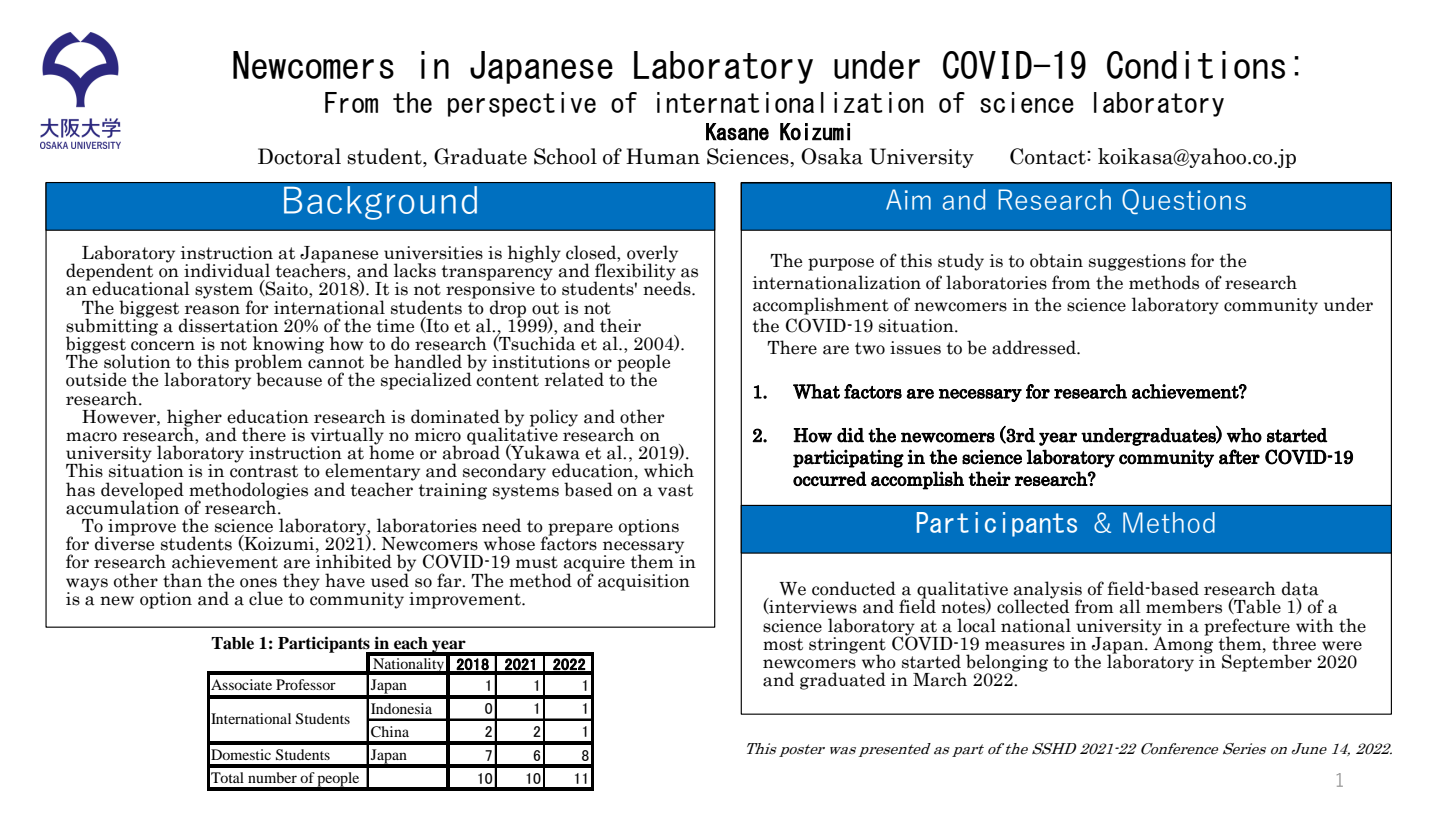 This image has width=1456, height=819. Describe the element at coordinates (1239, 457) in the image. I see `after` at that location.
